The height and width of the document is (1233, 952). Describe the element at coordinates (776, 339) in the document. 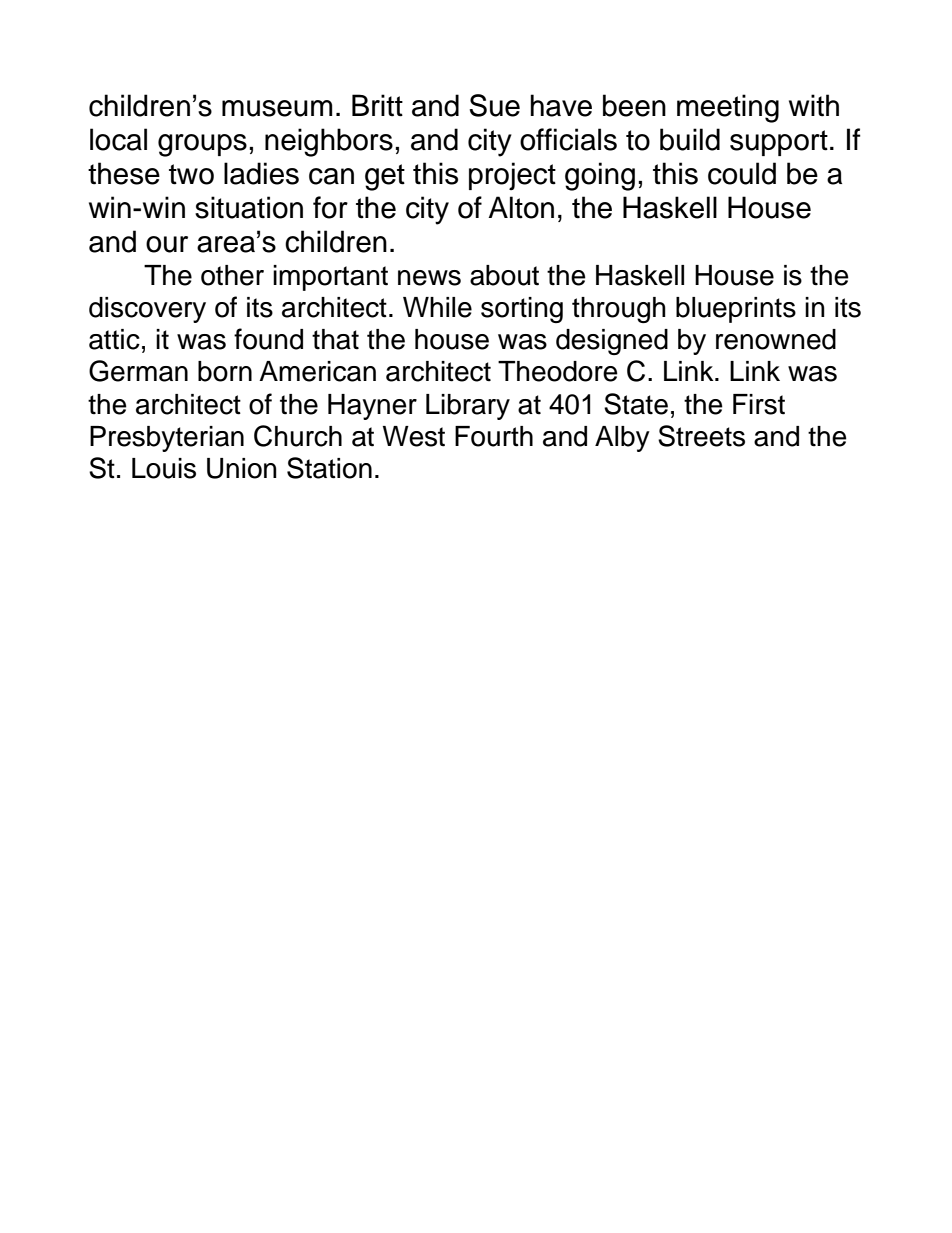

I see `renowned` at that location.
